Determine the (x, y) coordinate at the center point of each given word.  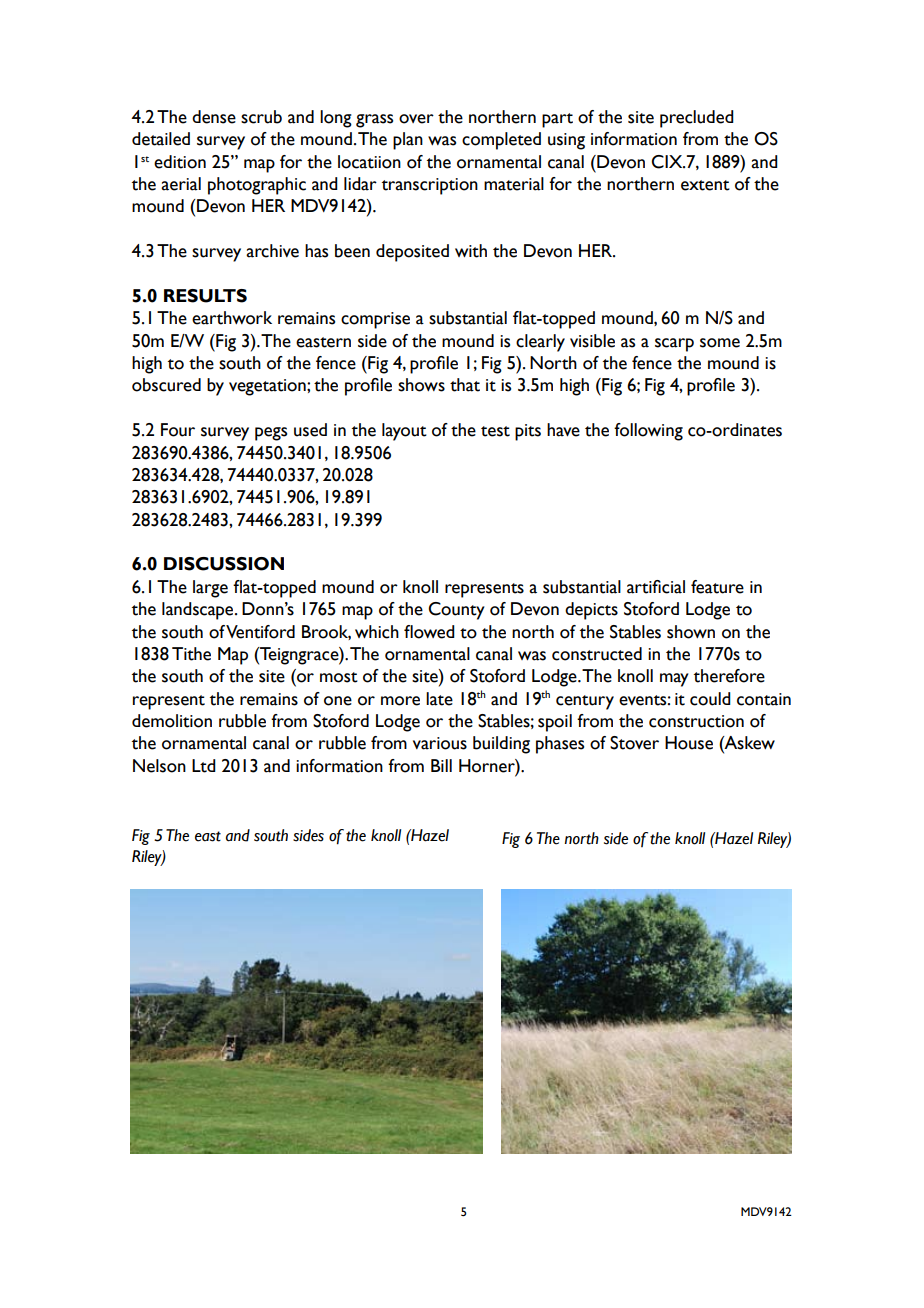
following (648, 432)
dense (214, 117)
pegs (271, 434)
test (495, 431)
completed (501, 141)
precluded (697, 119)
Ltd (204, 766)
